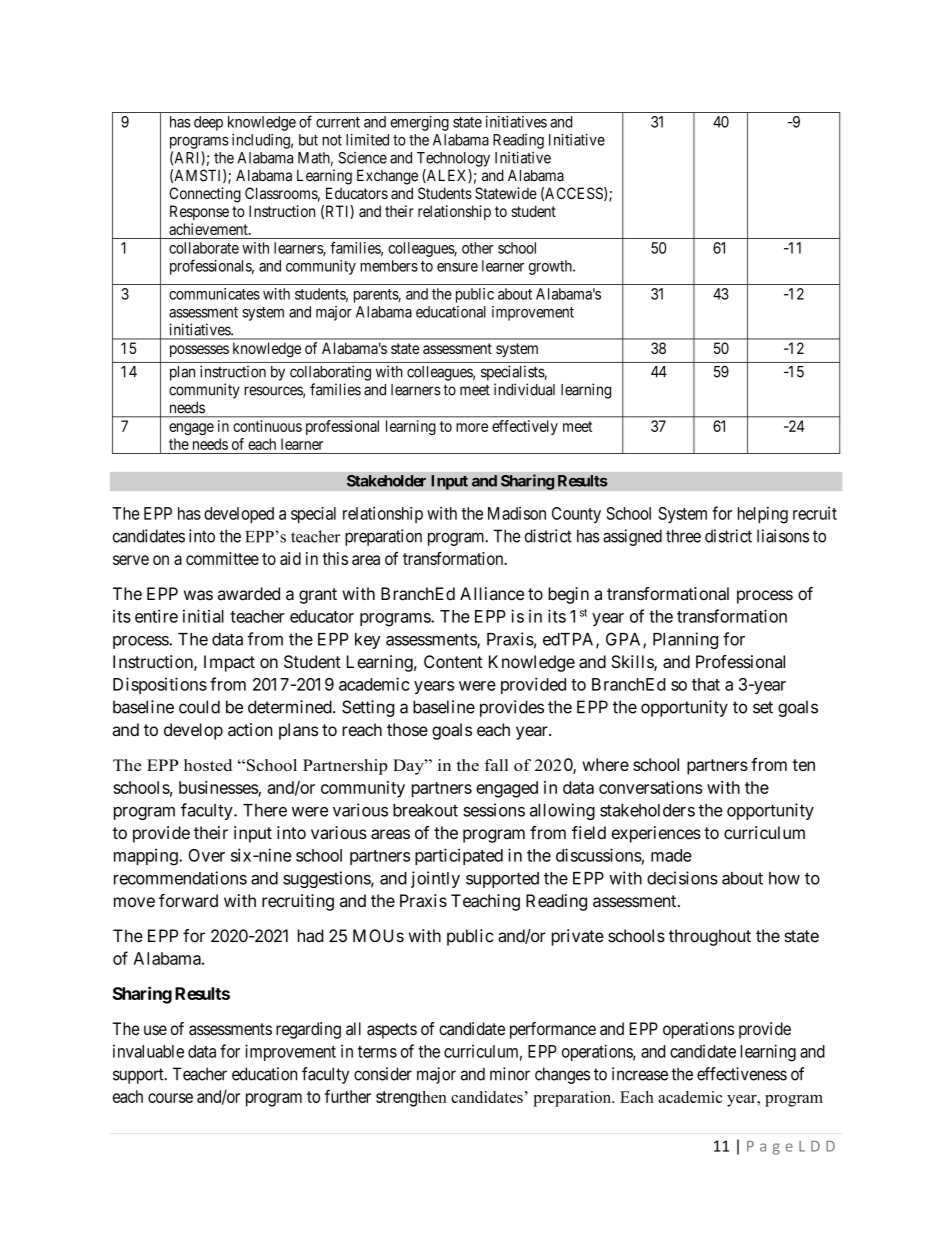  Describe the element at coordinates (170, 1098) in the screenshot. I see `course` at that location.
